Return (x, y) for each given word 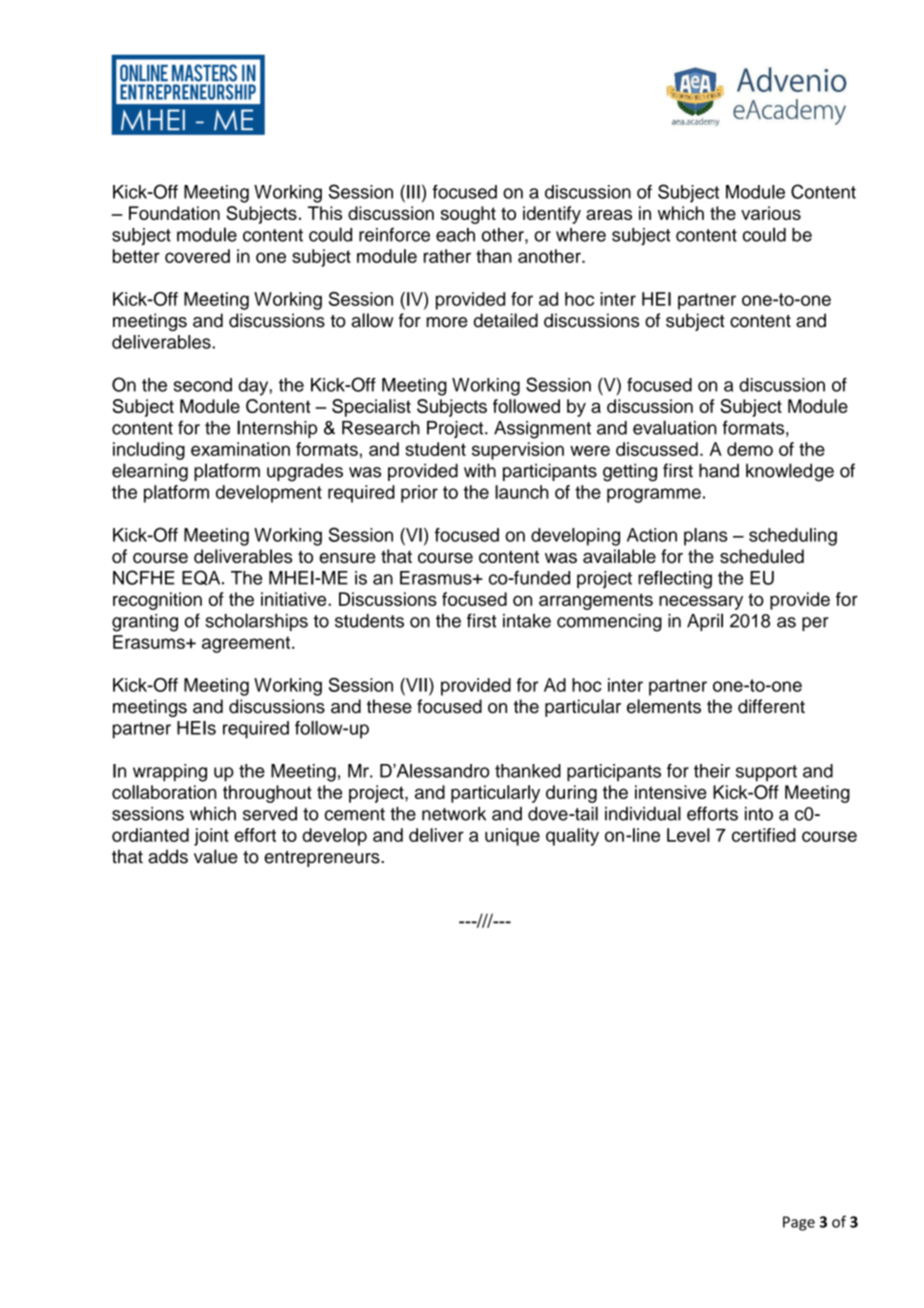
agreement (247, 644)
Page (799, 1223)
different (771, 706)
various (771, 213)
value (216, 856)
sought (468, 215)
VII (415, 685)
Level (688, 835)
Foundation (174, 213)
